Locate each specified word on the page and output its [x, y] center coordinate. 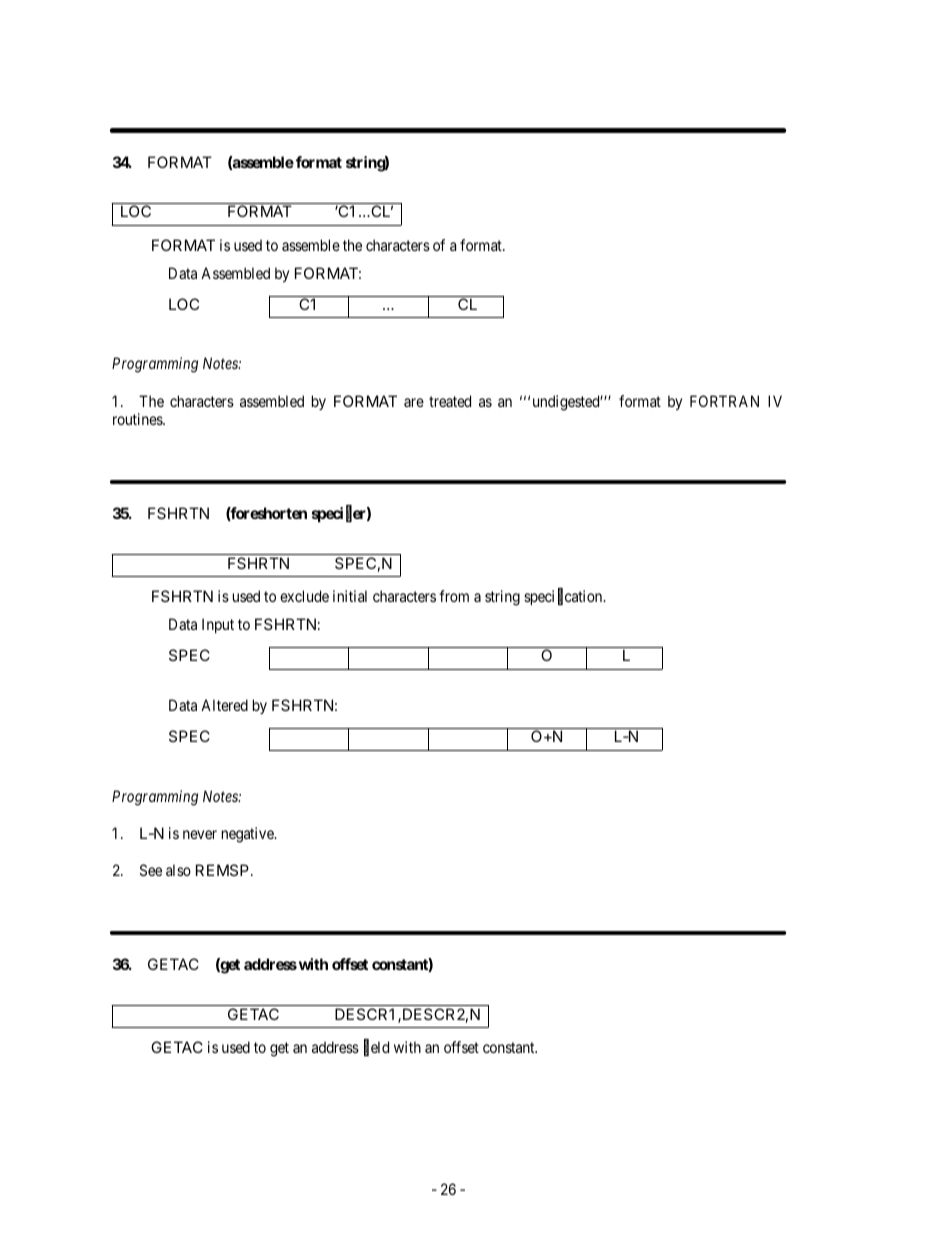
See [151, 870]
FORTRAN [724, 401]
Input [218, 625]
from [454, 596]
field [376, 1048]
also [178, 870]
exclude [304, 596]
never [200, 834]
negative [249, 835]
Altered [224, 705]
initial [350, 596]
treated [450, 401]
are [414, 402]
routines [138, 419]
